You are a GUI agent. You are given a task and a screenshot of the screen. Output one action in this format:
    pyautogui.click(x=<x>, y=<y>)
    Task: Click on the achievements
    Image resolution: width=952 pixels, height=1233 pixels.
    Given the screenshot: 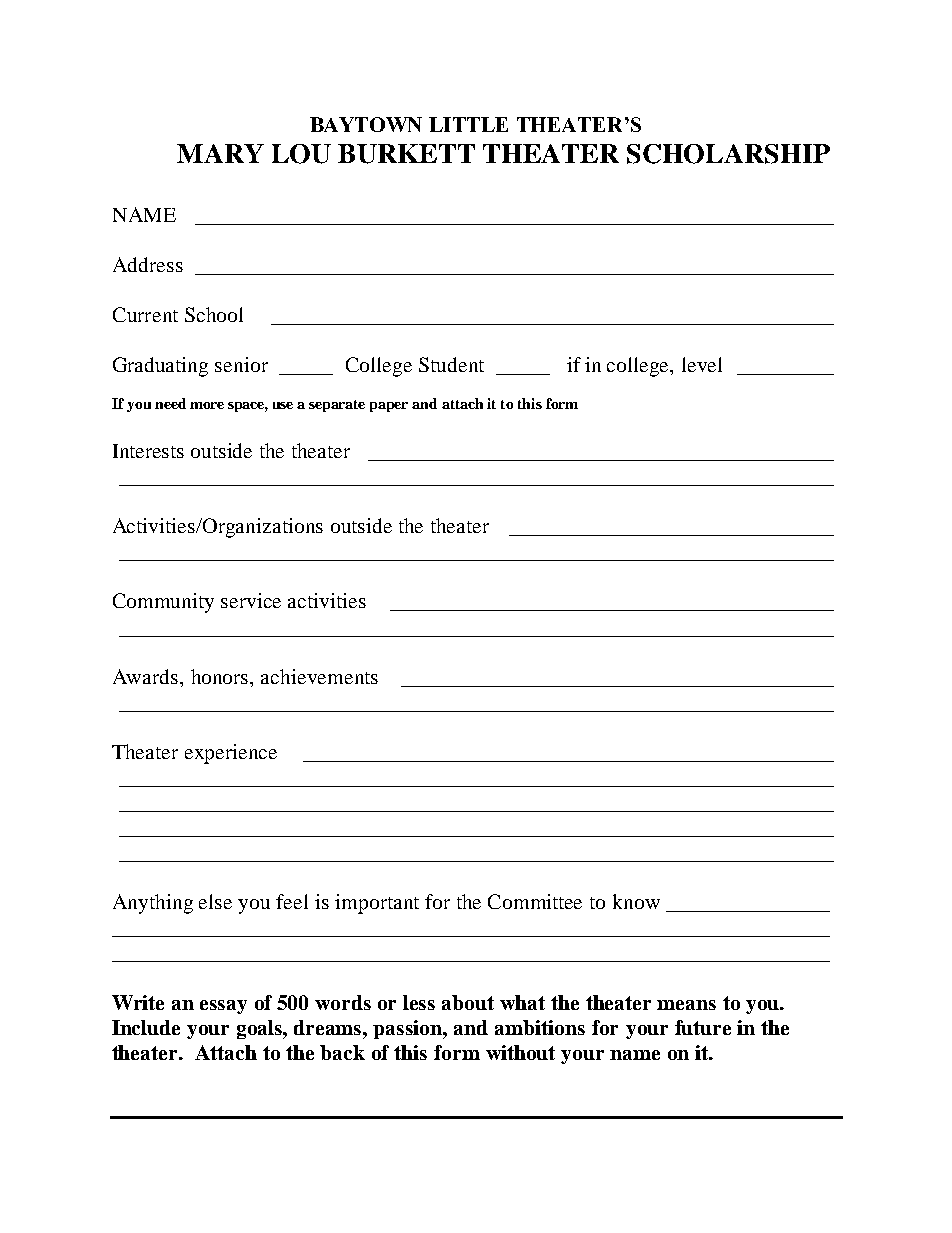 What is the action you would take?
    pyautogui.click(x=319, y=676)
